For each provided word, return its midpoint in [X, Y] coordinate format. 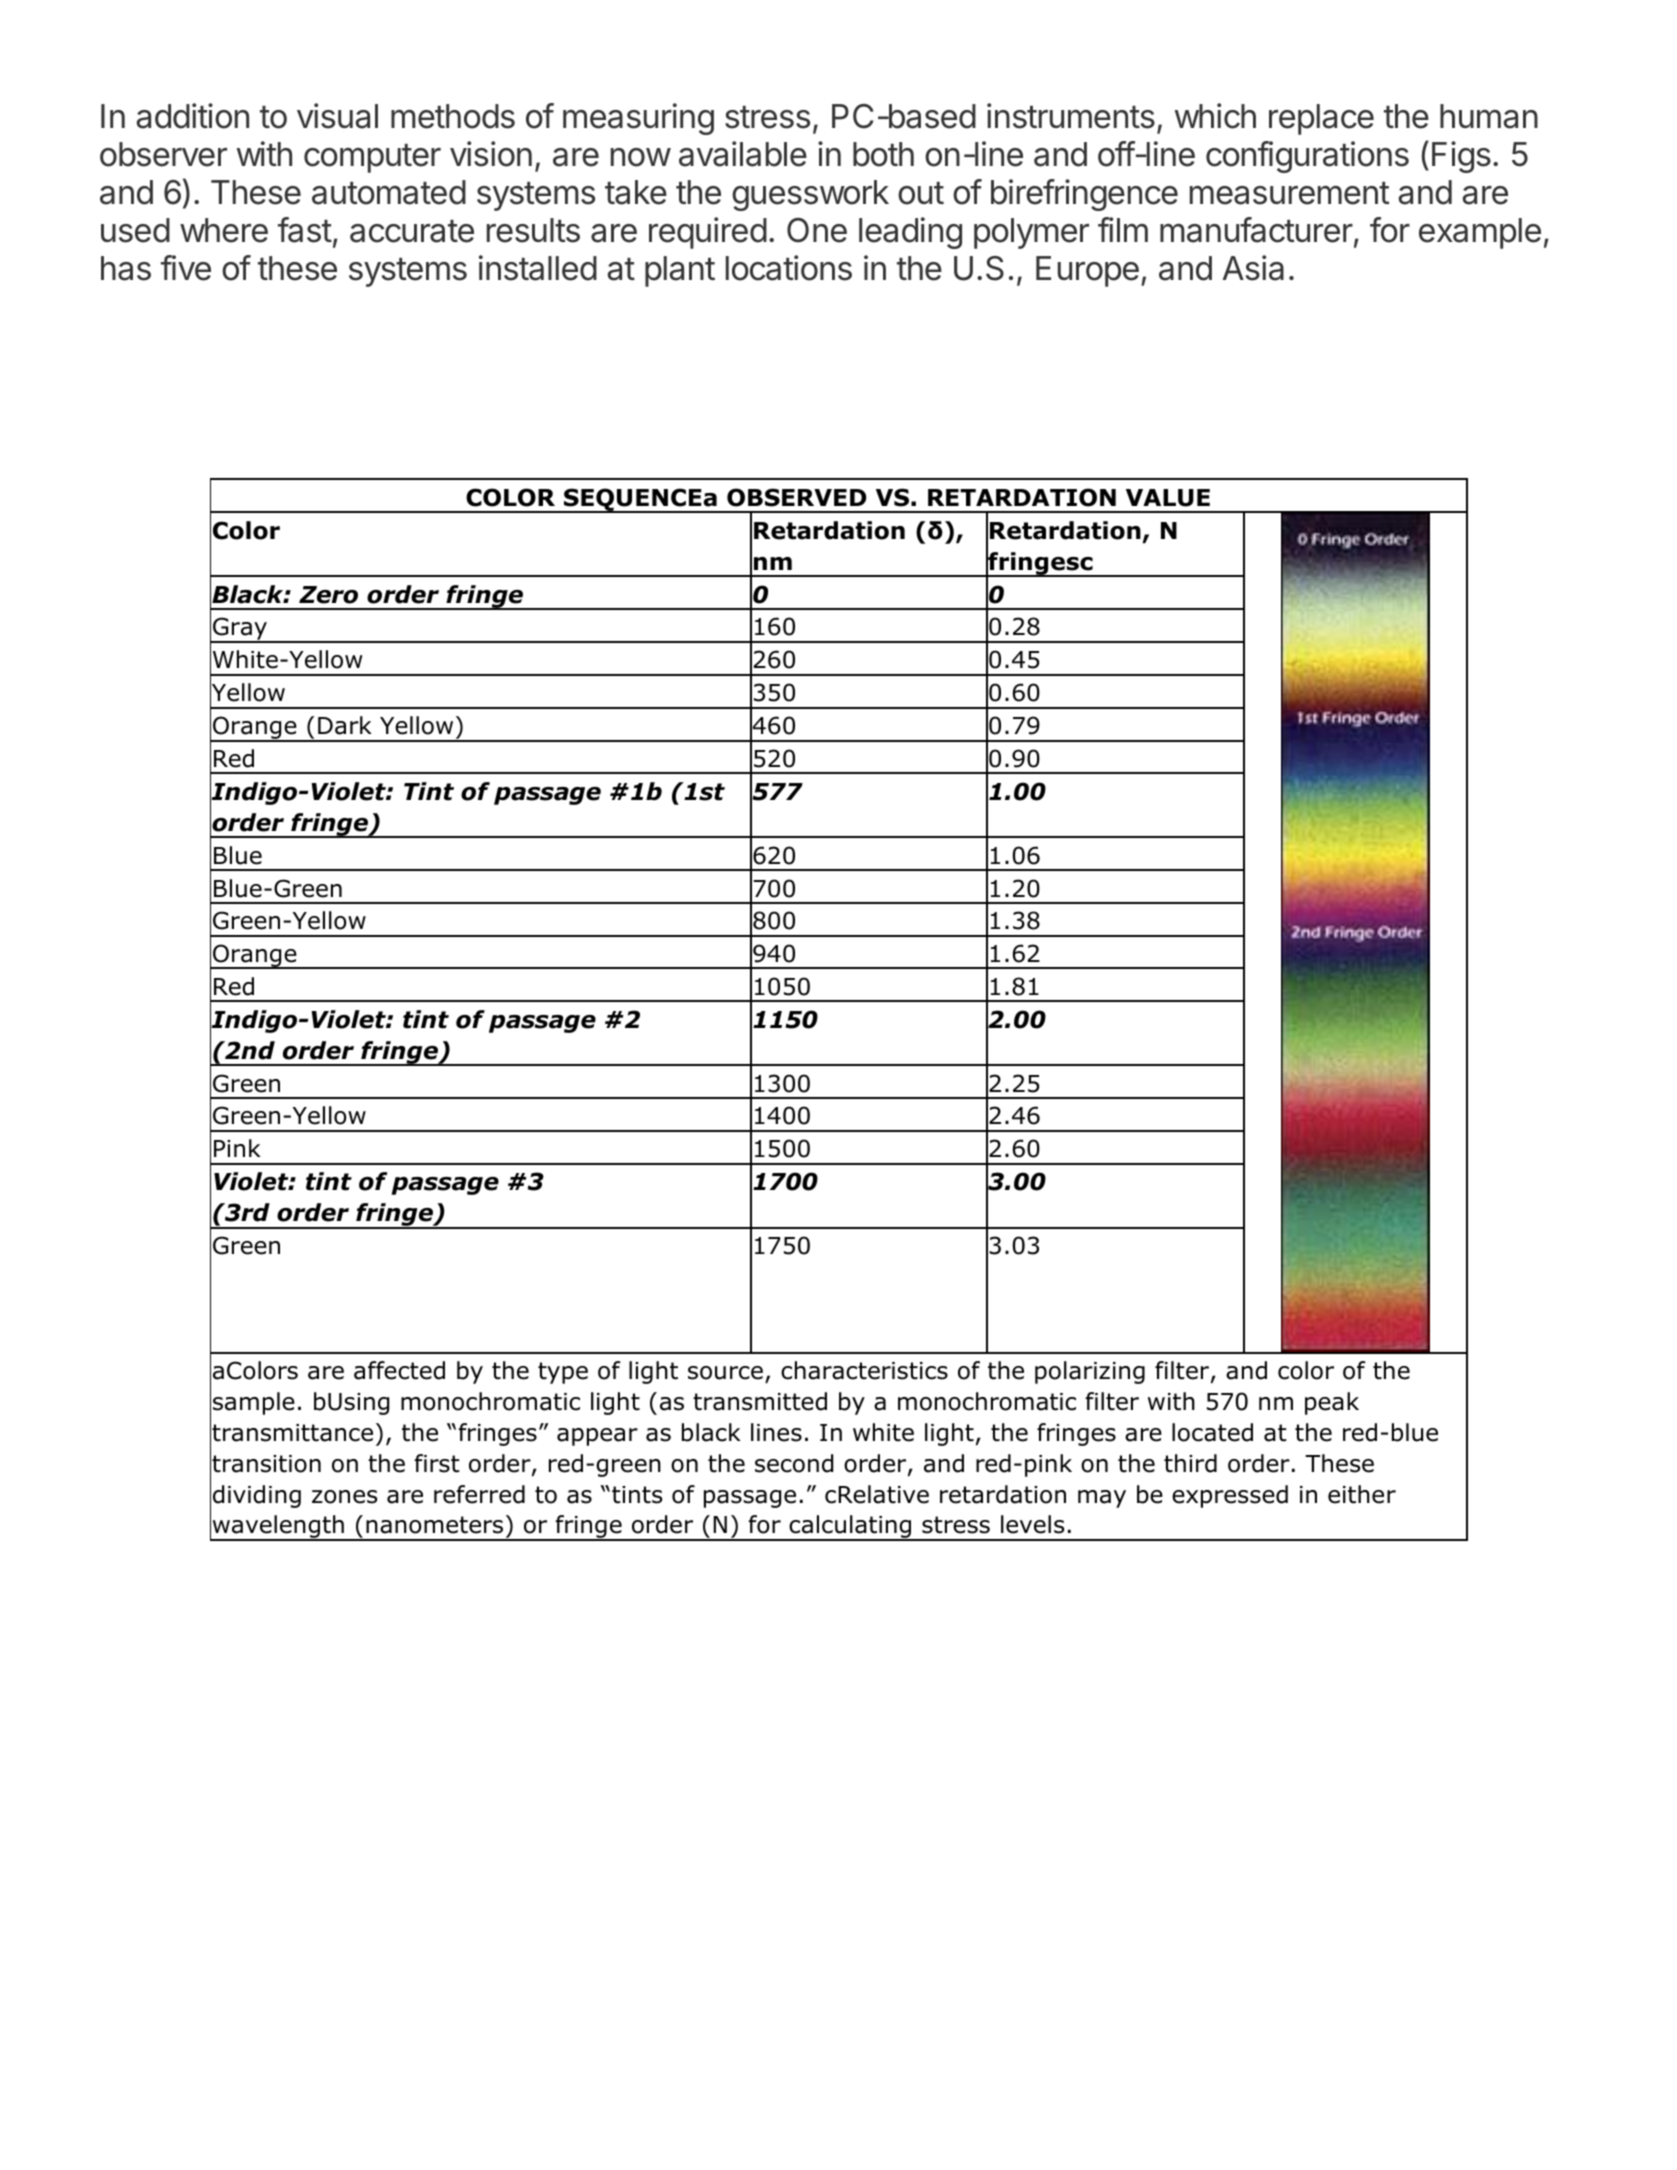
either [1362, 1494]
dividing [257, 1496]
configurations [1307, 157]
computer [372, 158]
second [794, 1463]
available [743, 154]
